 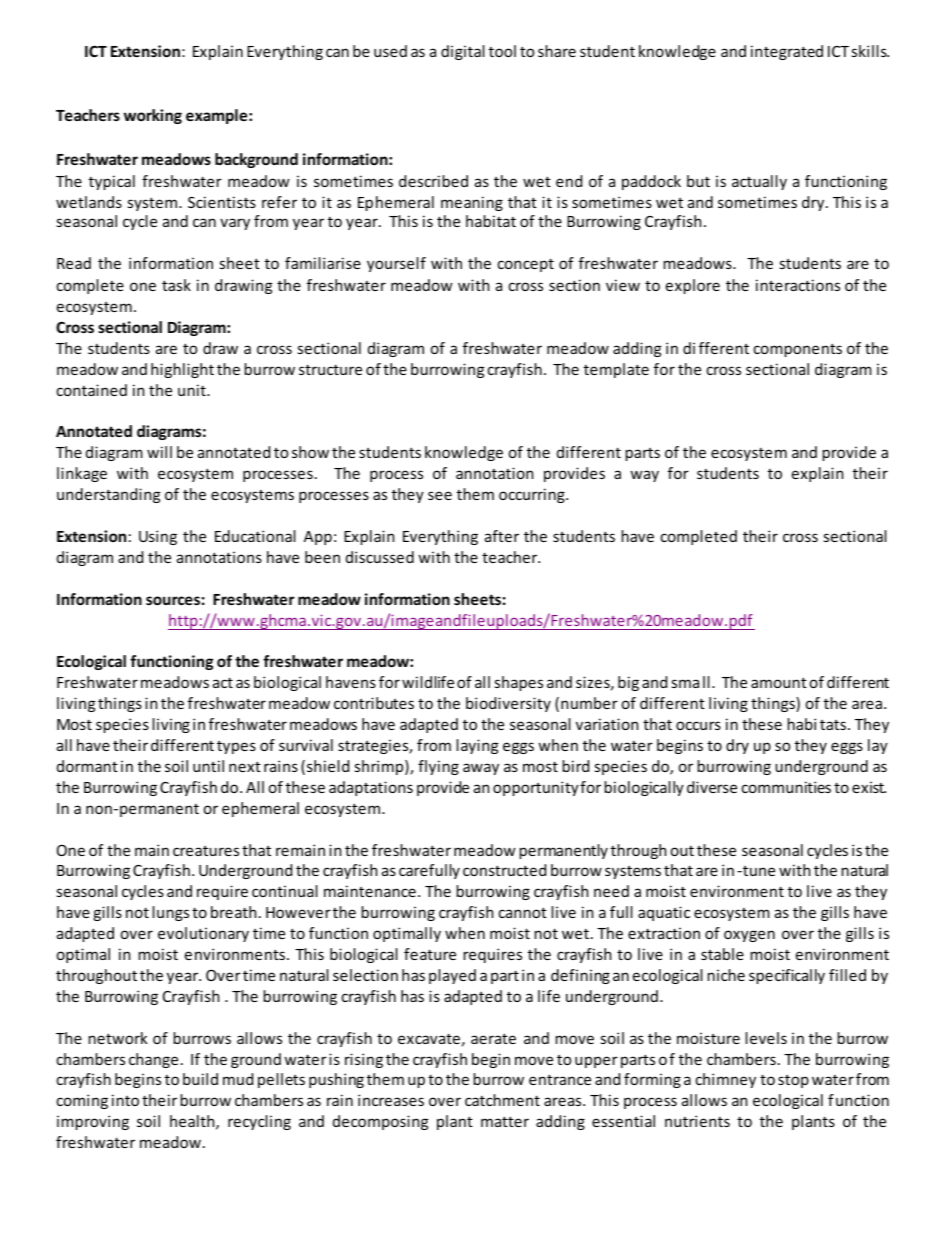 I want to click on into, so click(x=125, y=1100).
